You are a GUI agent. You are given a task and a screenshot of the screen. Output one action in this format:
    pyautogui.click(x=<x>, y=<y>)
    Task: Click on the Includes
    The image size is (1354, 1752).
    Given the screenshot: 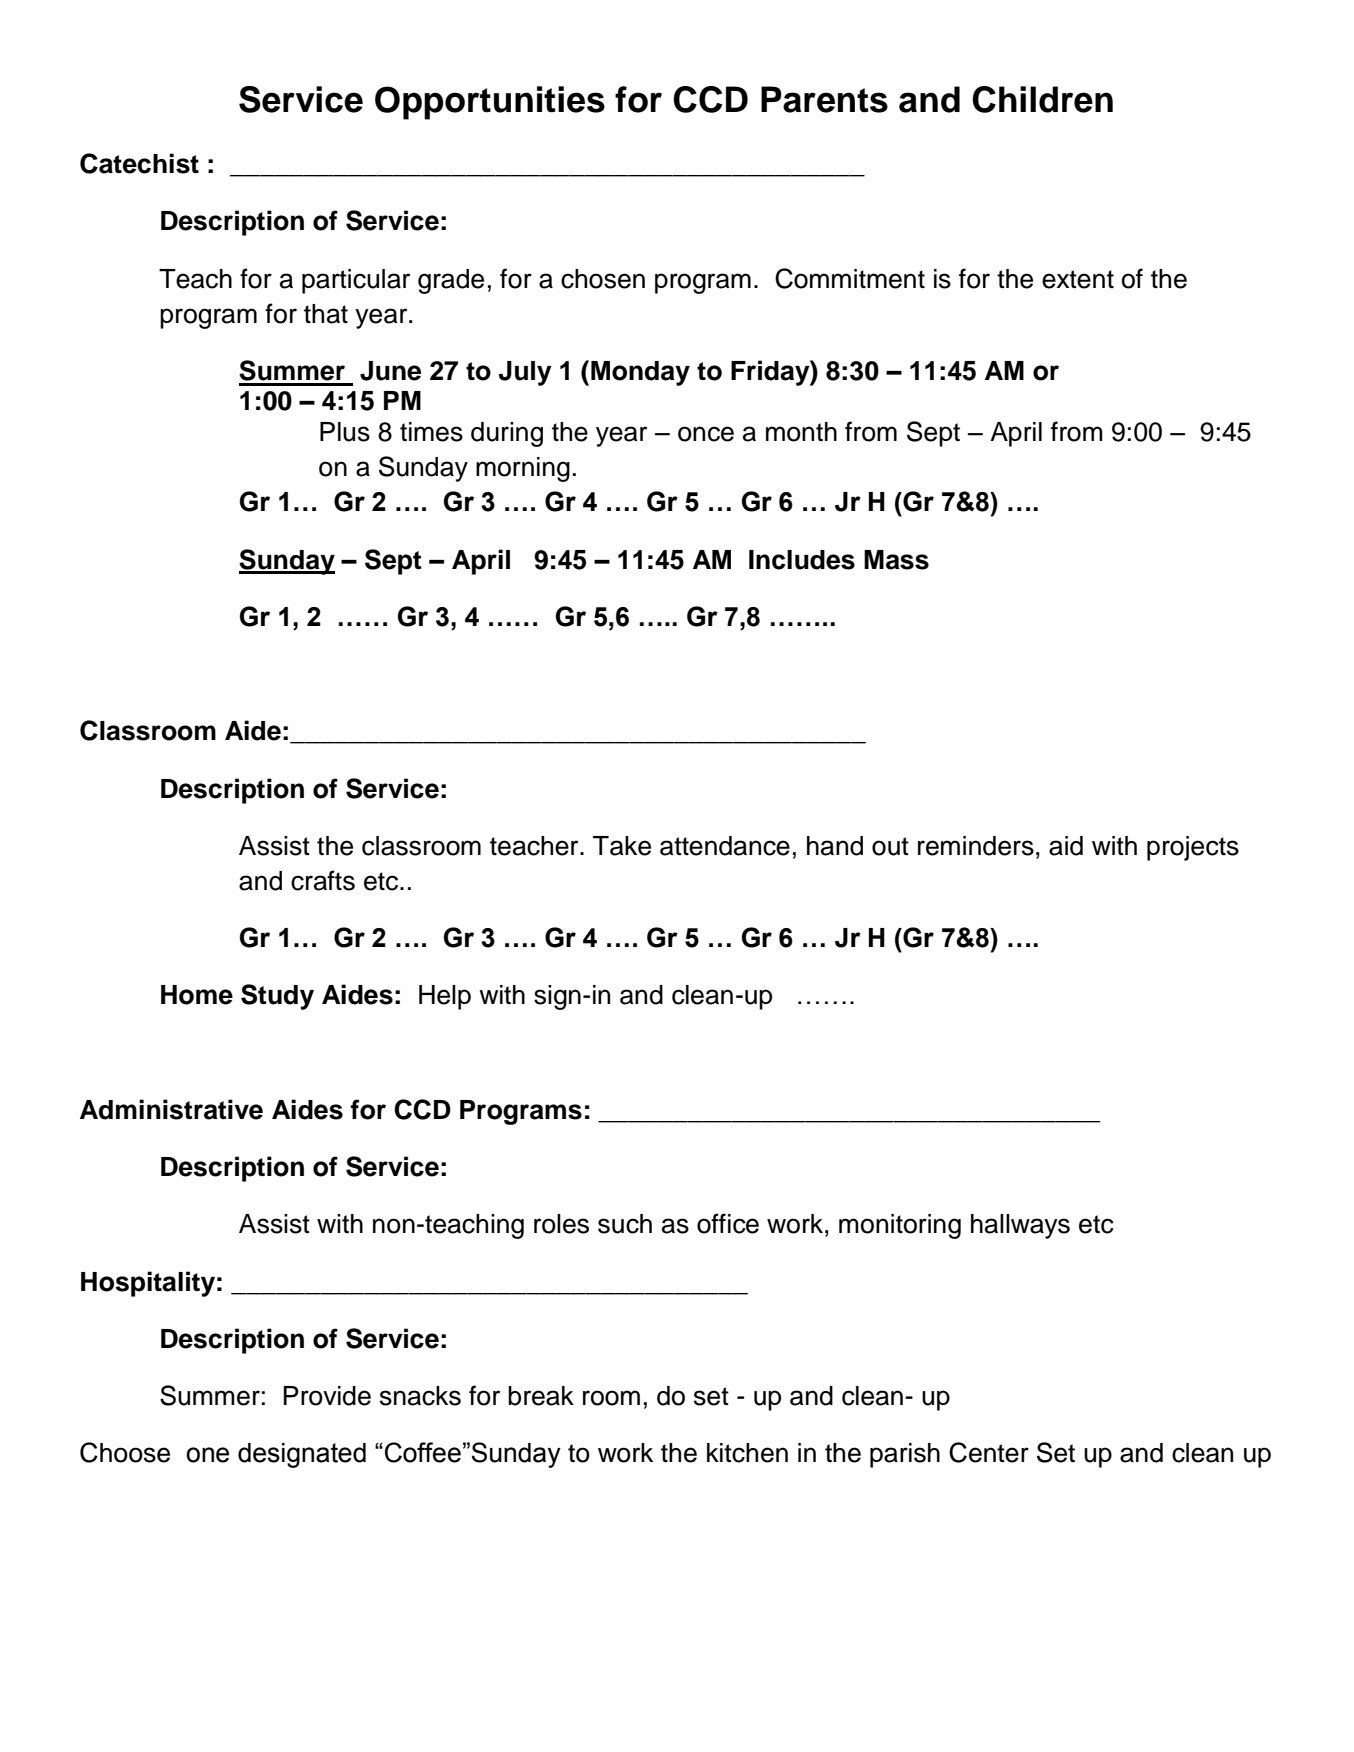 What is the action you would take?
    pyautogui.click(x=802, y=560)
